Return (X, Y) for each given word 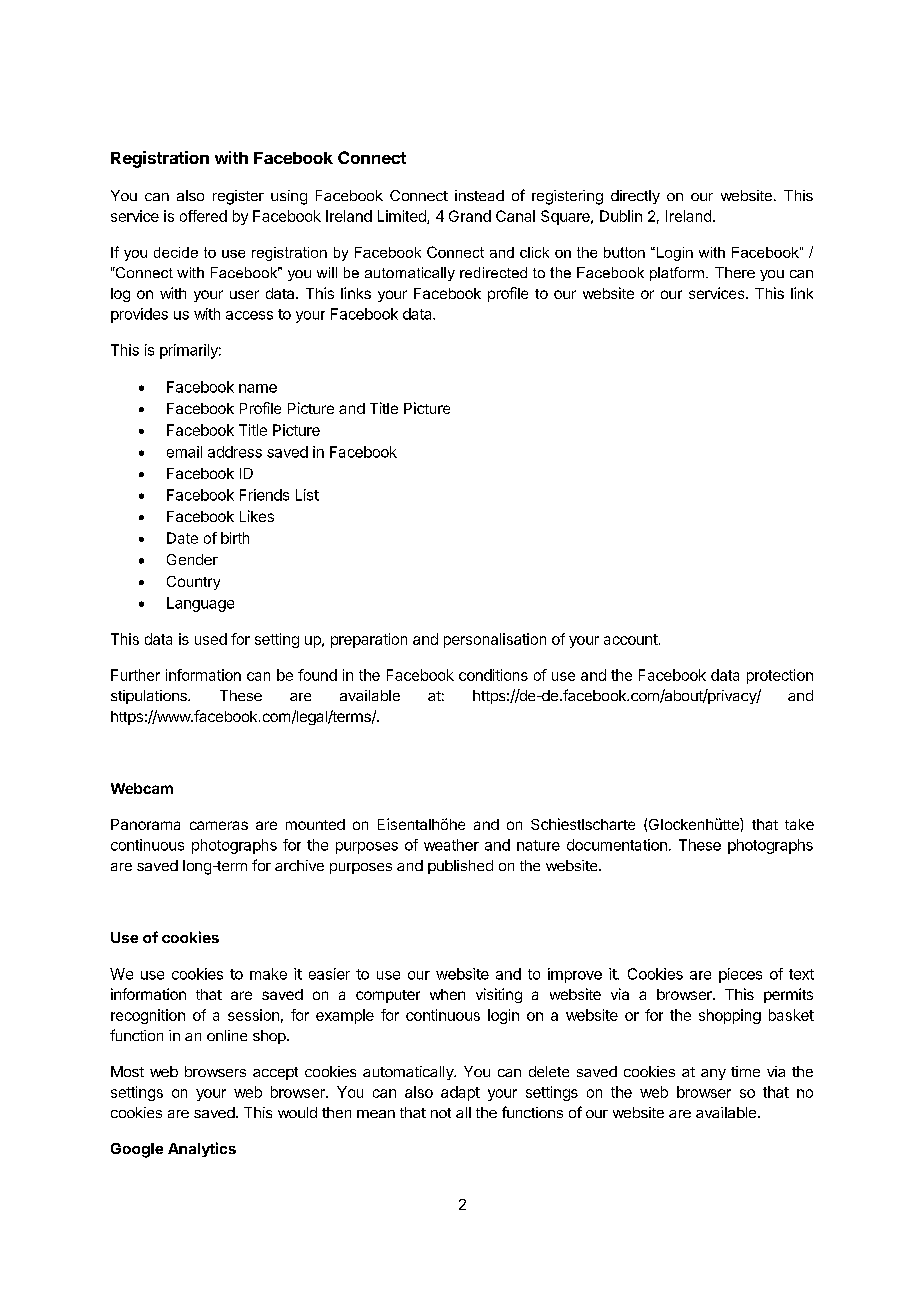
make (268, 974)
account (631, 639)
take (799, 824)
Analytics (202, 1149)
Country (193, 583)
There (735, 272)
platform (677, 274)
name (258, 388)
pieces (740, 975)
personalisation (495, 640)
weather (451, 845)
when (447, 994)
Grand (470, 216)
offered (203, 216)
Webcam (142, 788)
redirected (493, 272)
